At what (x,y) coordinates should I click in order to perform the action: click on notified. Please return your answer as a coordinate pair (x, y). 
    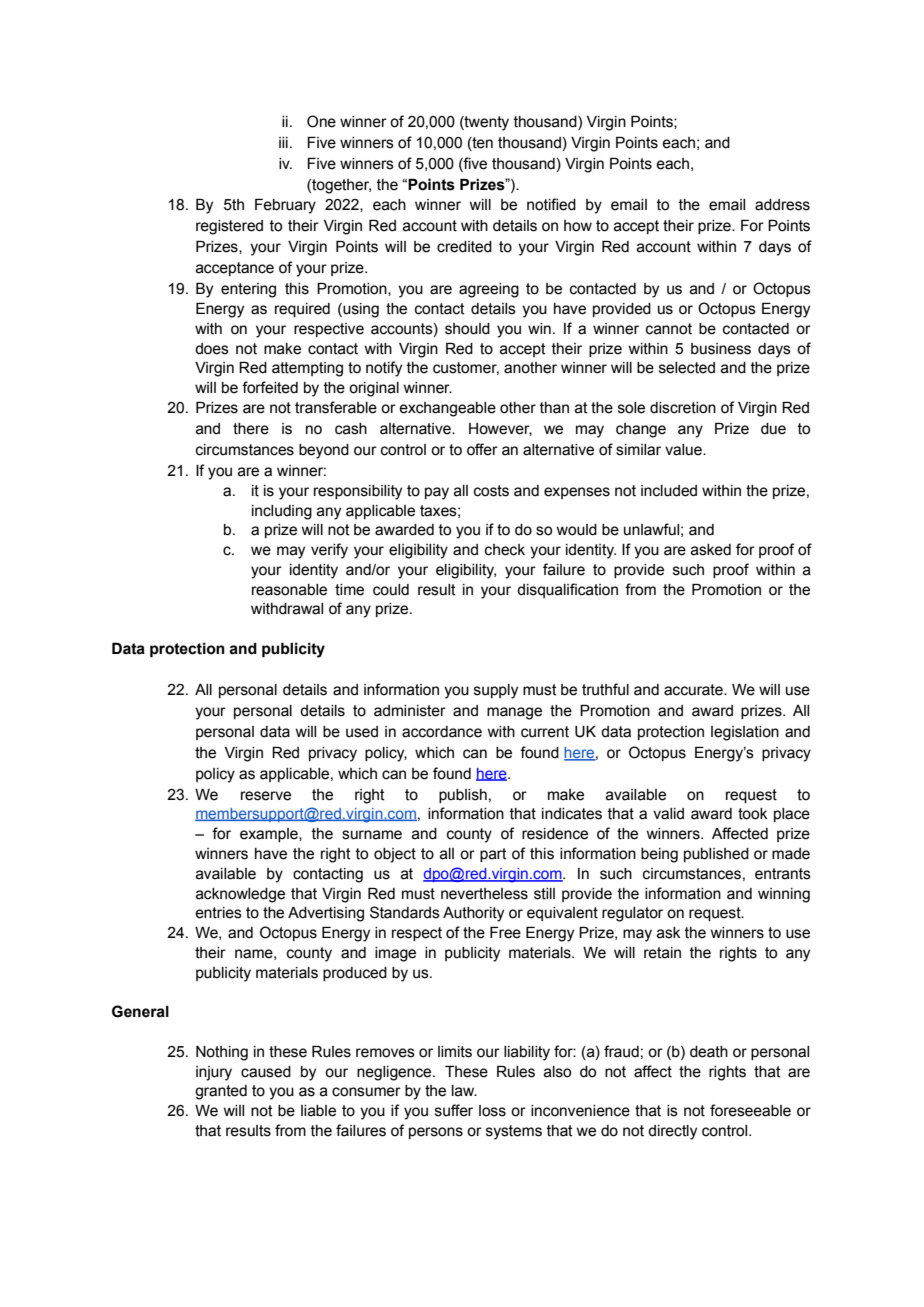
    Looking at the image, I should click on (551, 204).
